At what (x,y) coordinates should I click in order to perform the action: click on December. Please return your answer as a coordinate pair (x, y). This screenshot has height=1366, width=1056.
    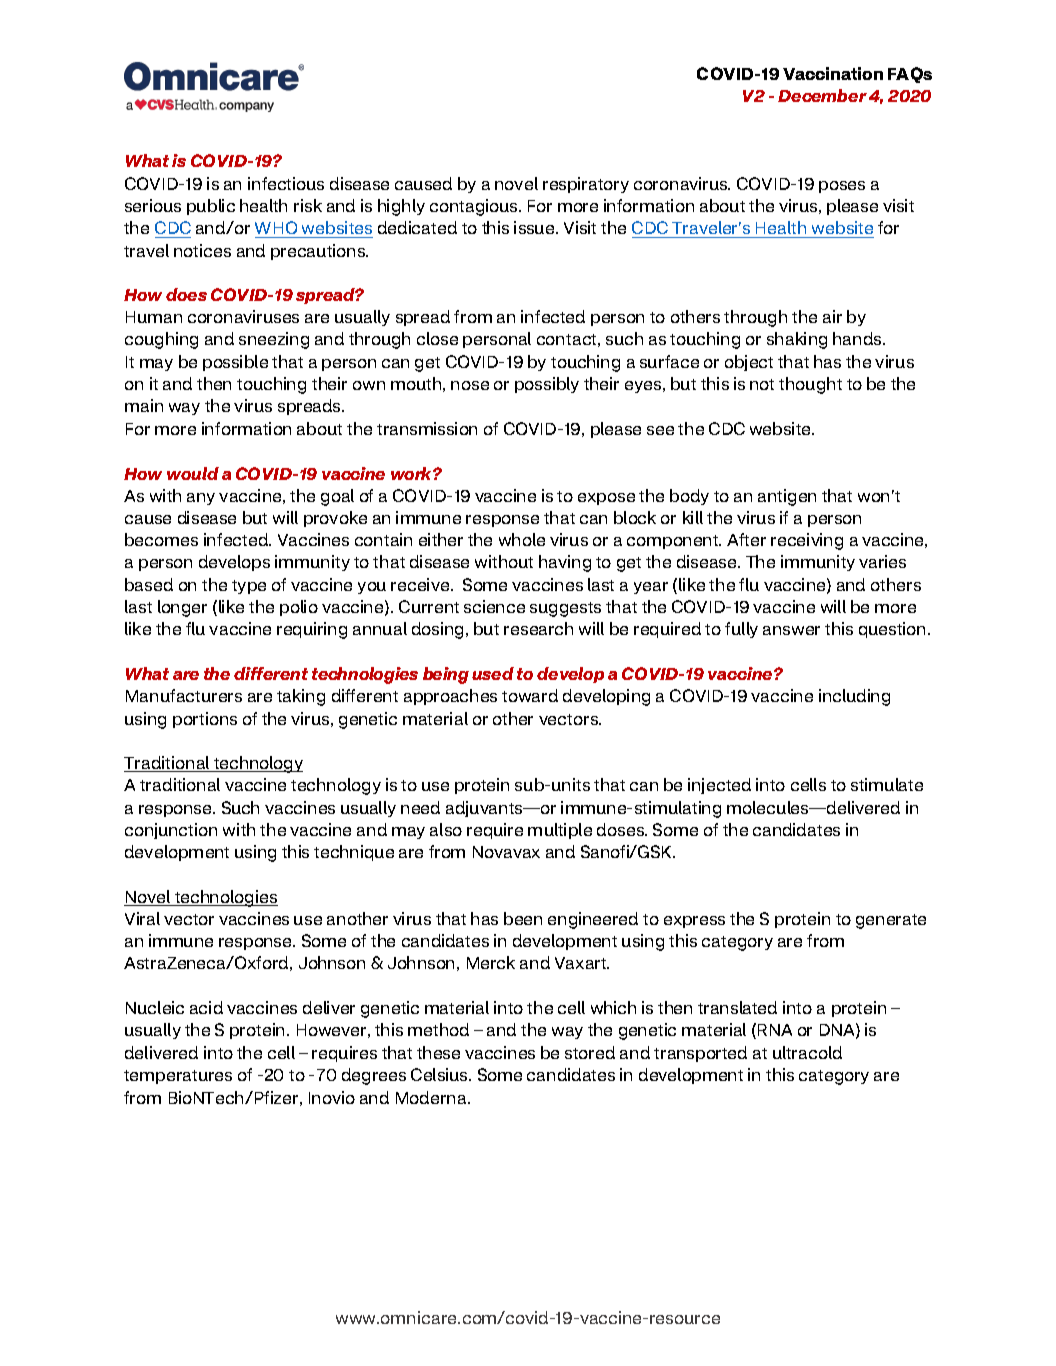
    Looking at the image, I should click on (822, 95).
